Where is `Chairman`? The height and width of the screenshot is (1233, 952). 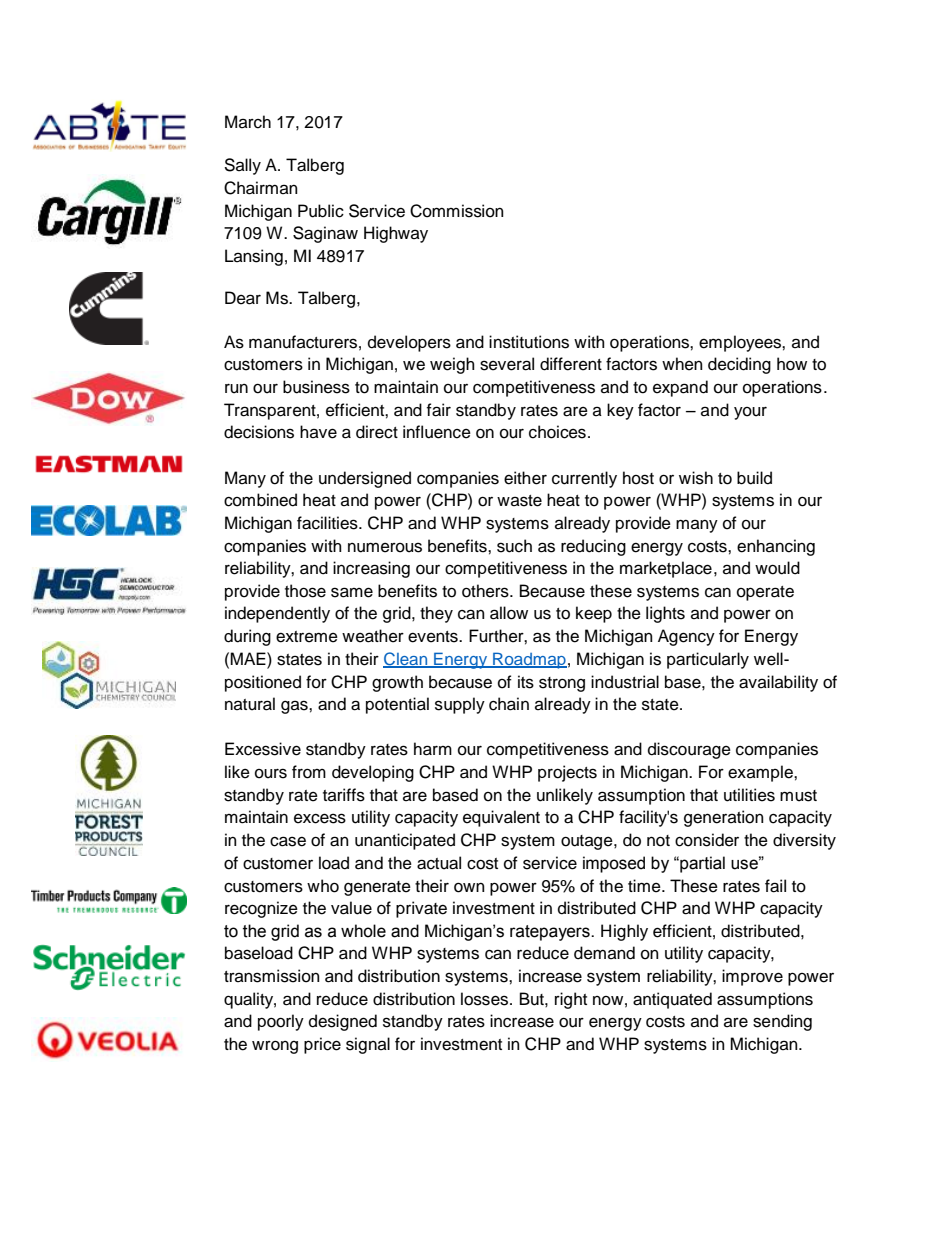 Chairman is located at coordinates (261, 188).
